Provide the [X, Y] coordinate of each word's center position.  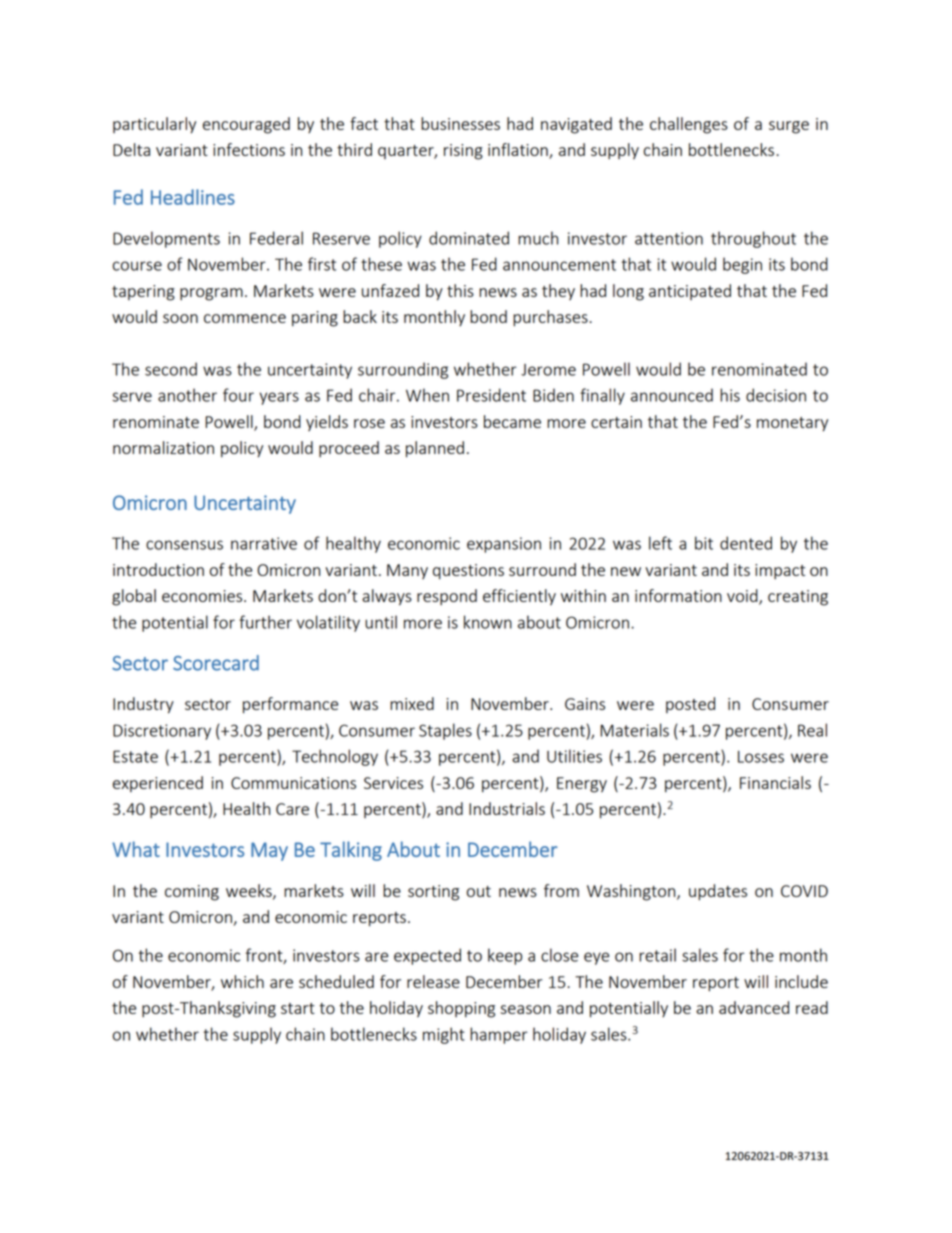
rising [463, 152]
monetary [792, 424]
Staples [445, 731]
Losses [761, 757]
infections [249, 149]
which [242, 981]
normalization [163, 447]
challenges [689, 125]
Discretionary [162, 732]
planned [435, 449]
